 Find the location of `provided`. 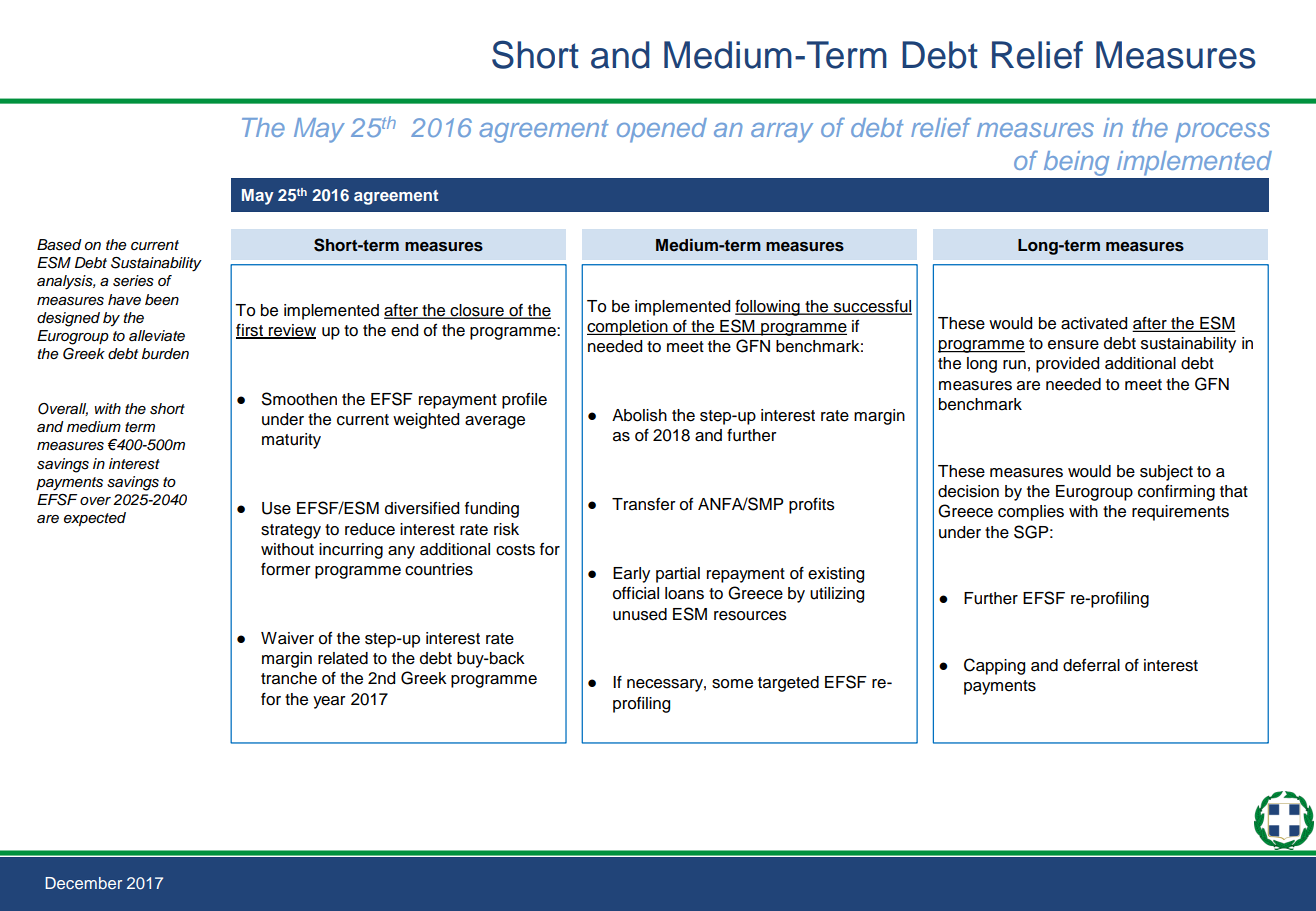

provided is located at coordinates (1067, 365).
